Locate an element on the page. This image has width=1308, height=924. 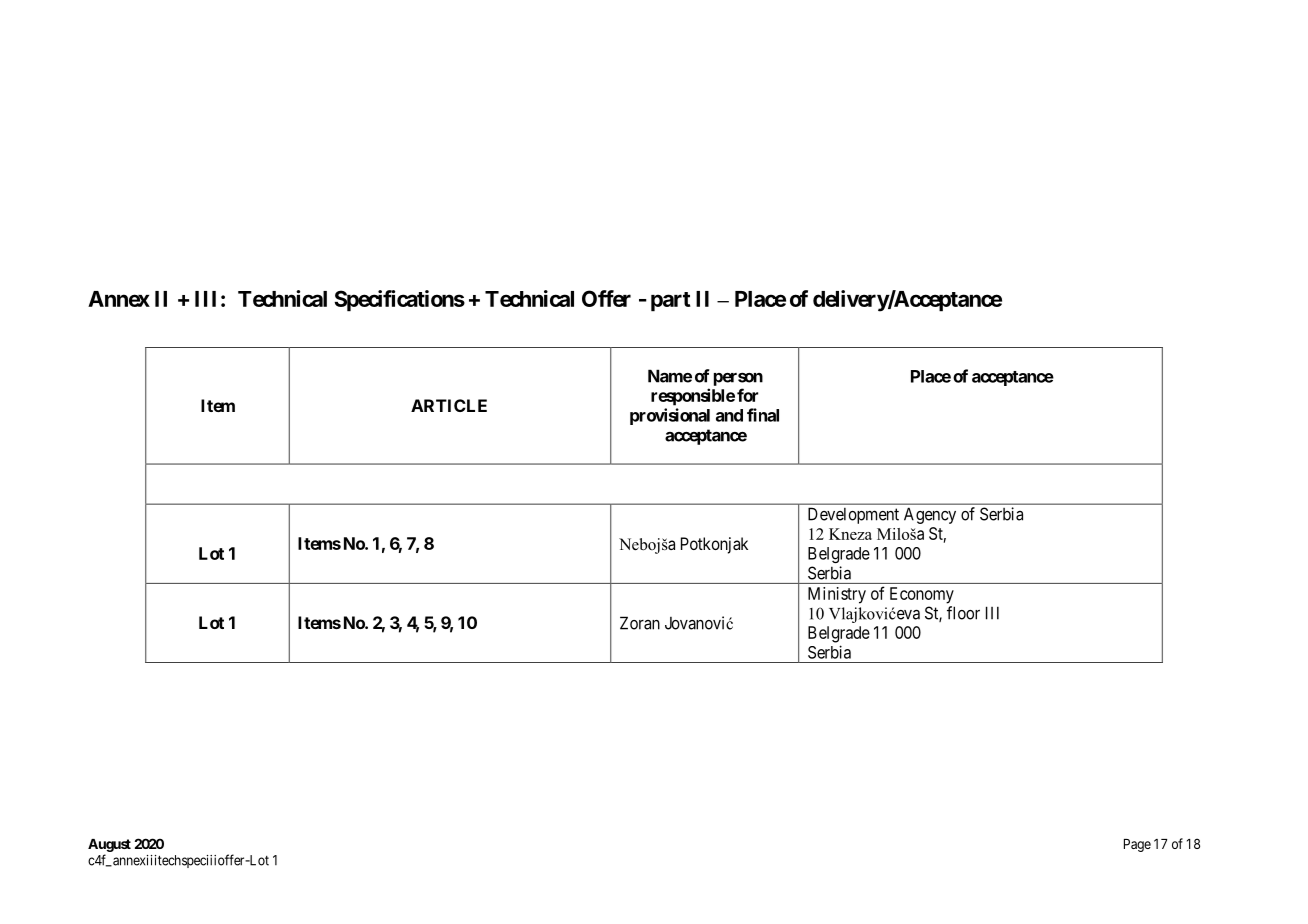
final is located at coordinates (763, 415).
